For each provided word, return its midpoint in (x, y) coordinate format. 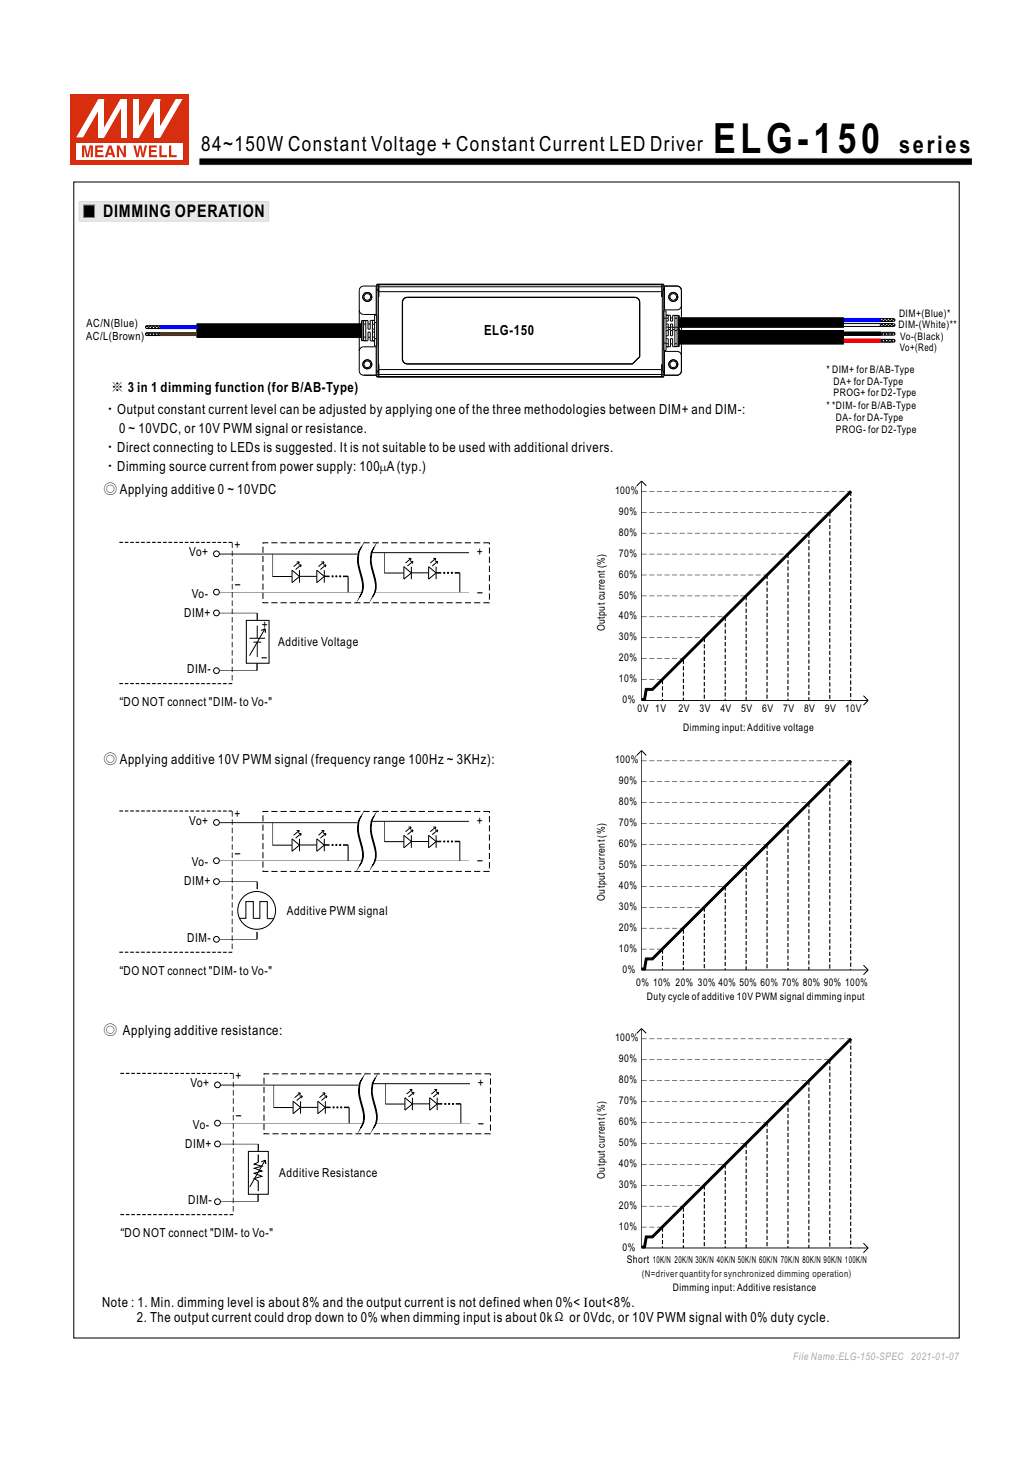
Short (638, 1259)
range (389, 761)
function (239, 387)
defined (499, 1302)
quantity (695, 1274)
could (269, 1317)
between (632, 409)
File (801, 1356)
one (445, 410)
